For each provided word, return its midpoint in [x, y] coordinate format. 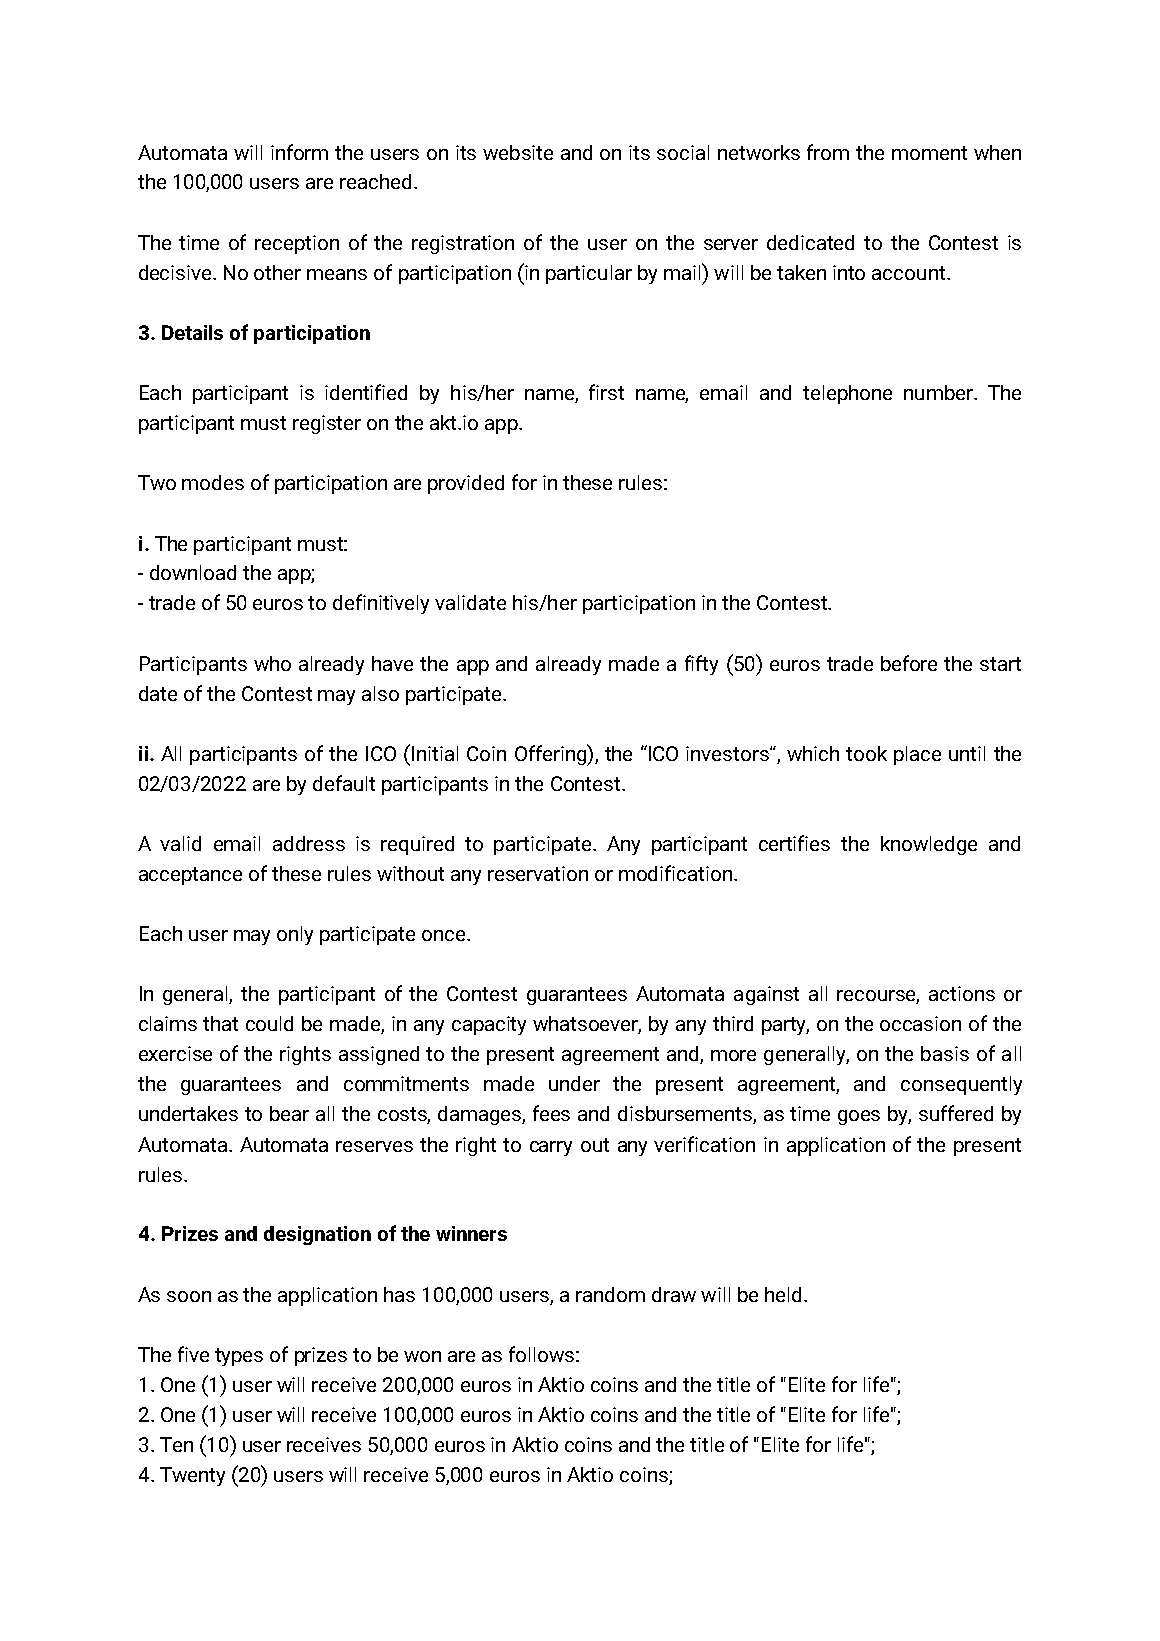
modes [213, 482]
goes [859, 1117]
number [939, 392]
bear [289, 1113]
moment [929, 153]
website [518, 152]
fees [551, 1113]
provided [466, 484]
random [610, 1294]
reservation [538, 873]
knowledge [929, 845]
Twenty [192, 1476]
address [309, 843]
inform [299, 152]
